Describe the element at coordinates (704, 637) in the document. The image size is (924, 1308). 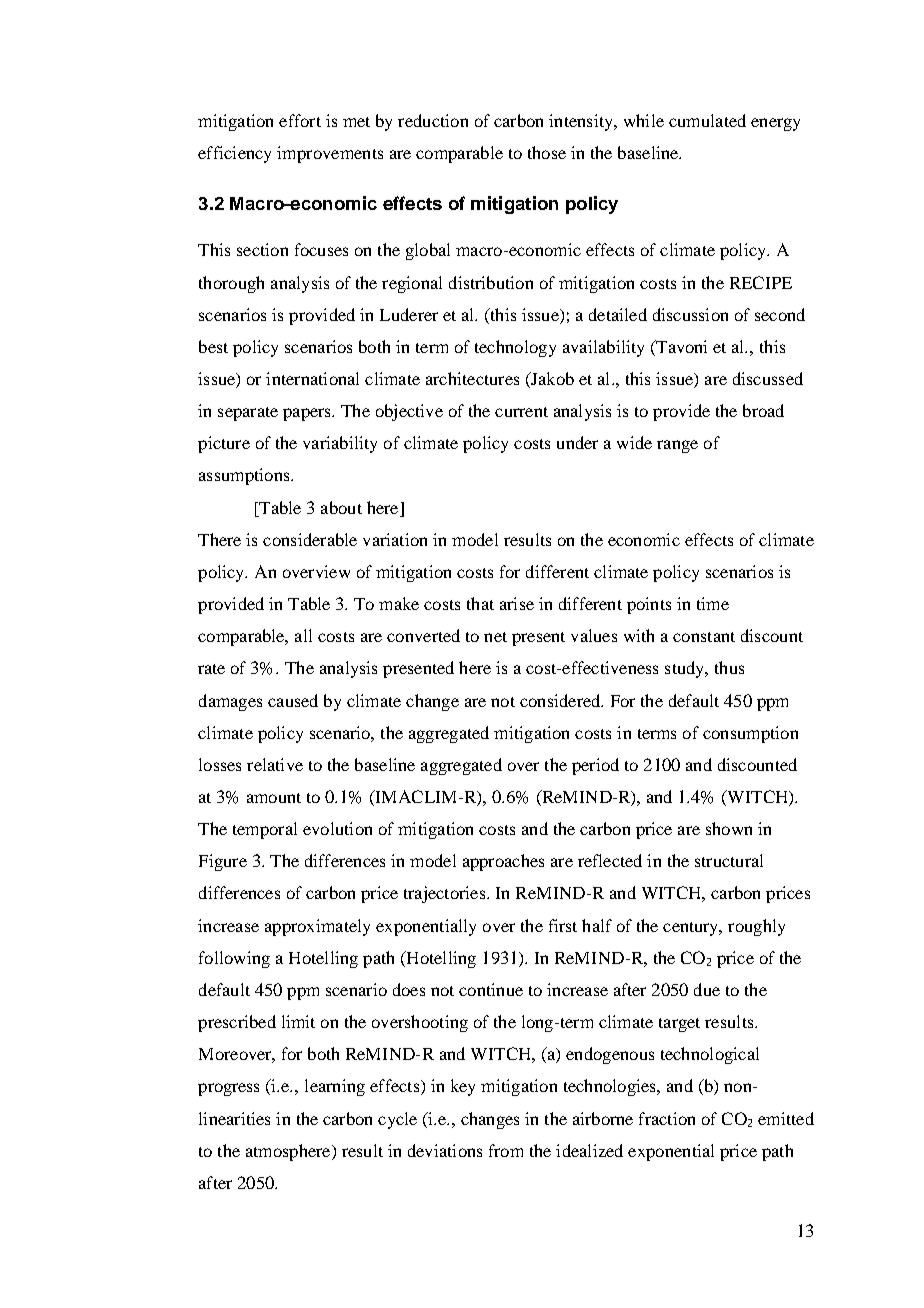
I see `constant` at that location.
